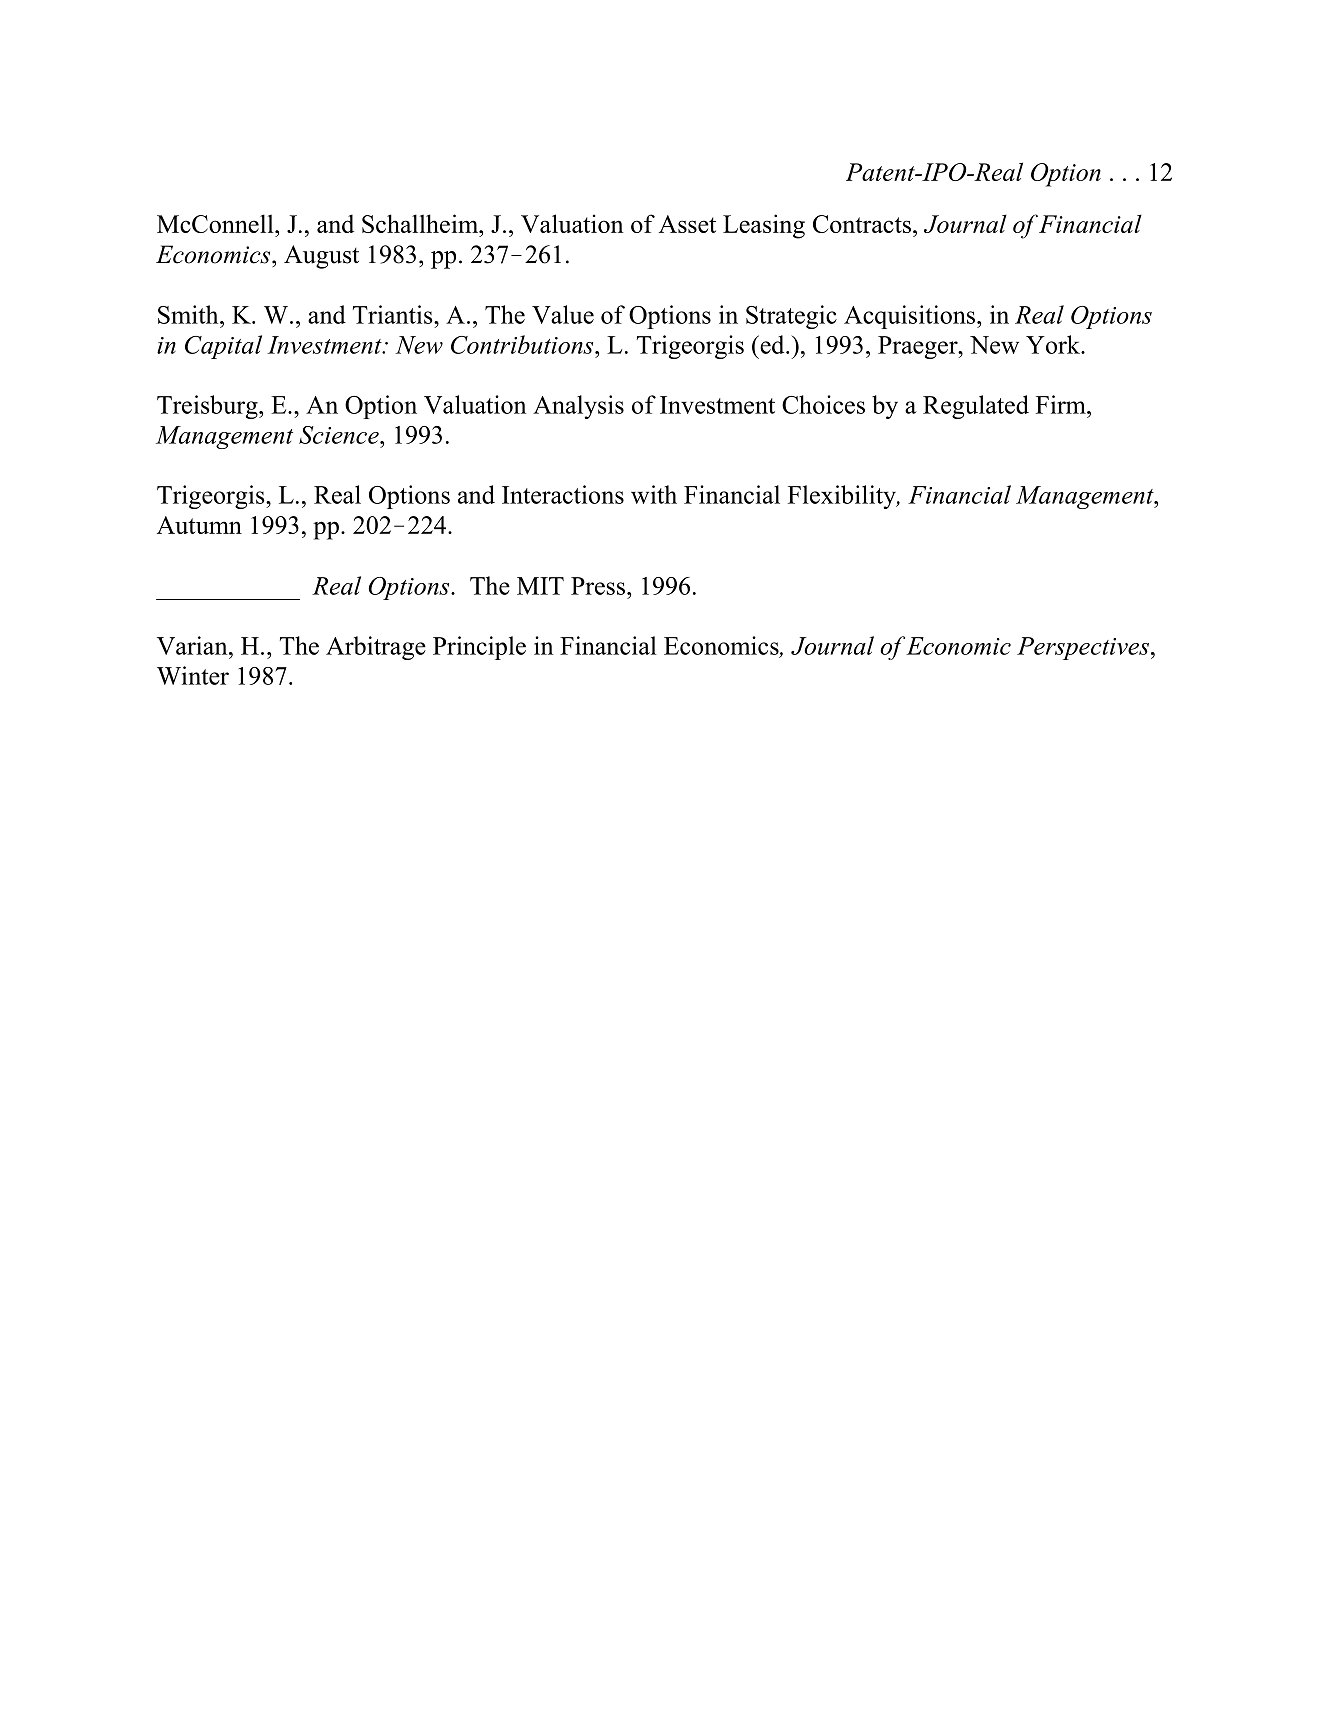 The width and height of the screenshot is (1330, 1722). What do you see at coordinates (563, 494) in the screenshot?
I see `Interactions` at bounding box center [563, 494].
